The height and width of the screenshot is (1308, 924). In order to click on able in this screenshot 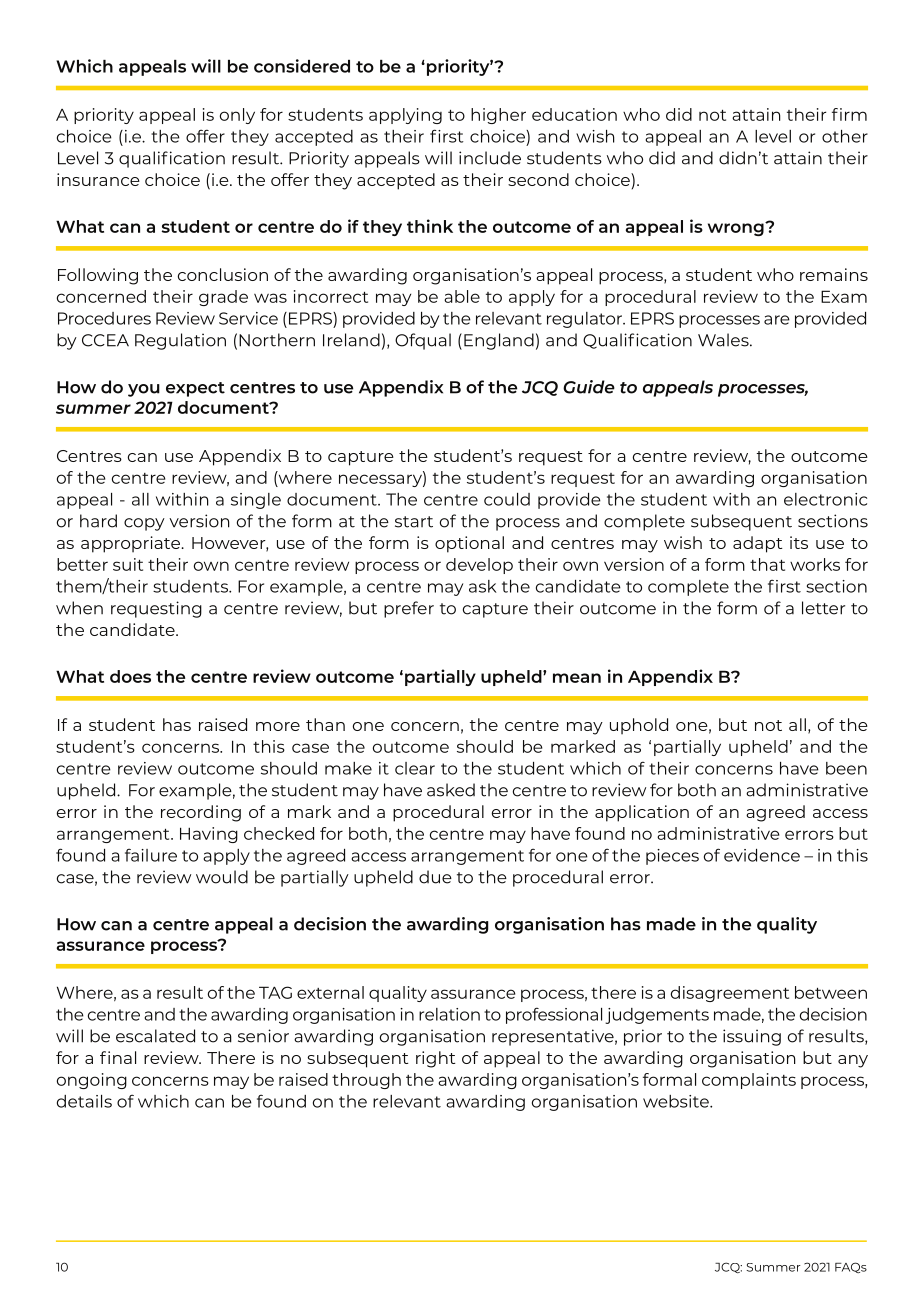, I will do `click(462, 296)`.
